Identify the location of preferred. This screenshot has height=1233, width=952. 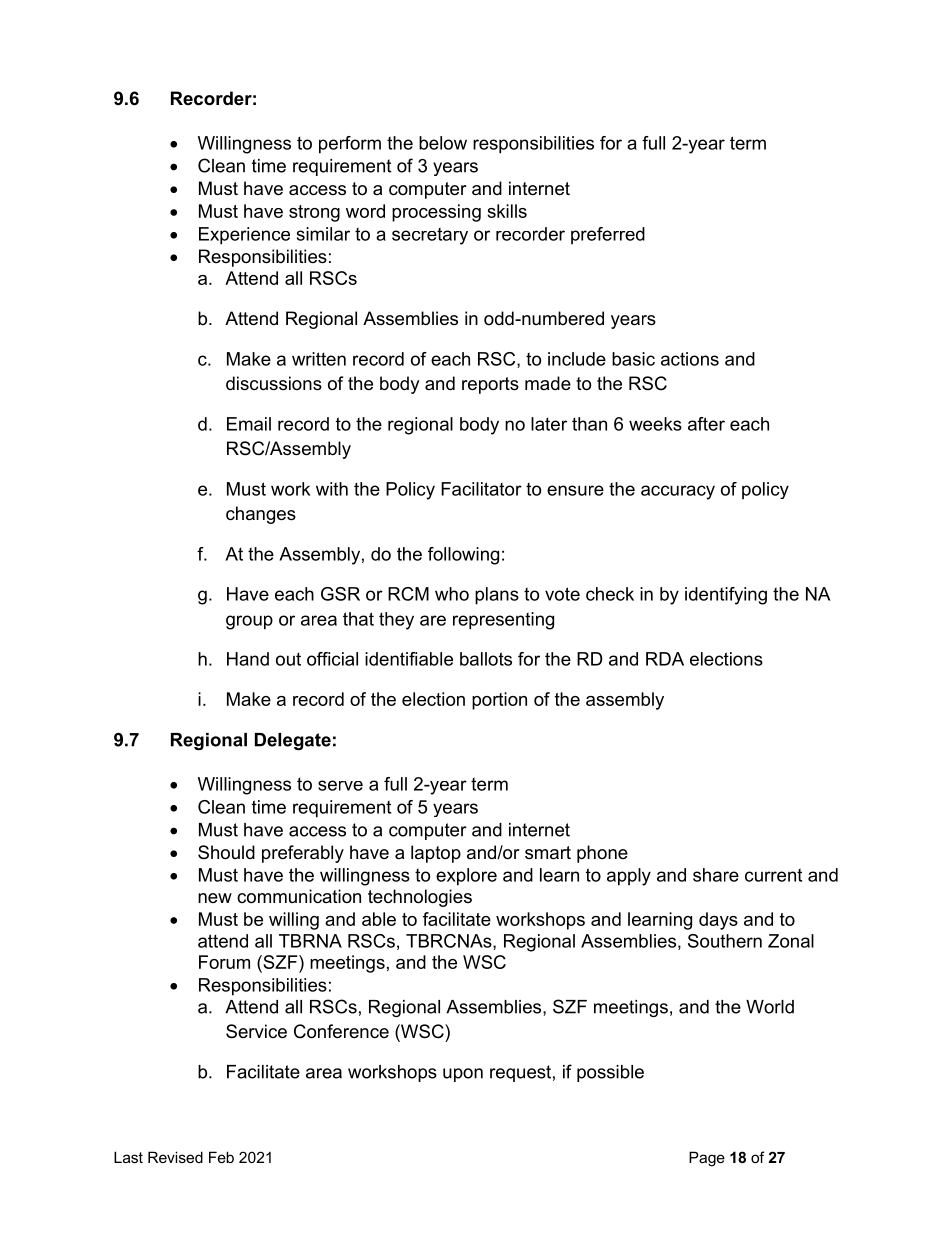
(608, 236).
